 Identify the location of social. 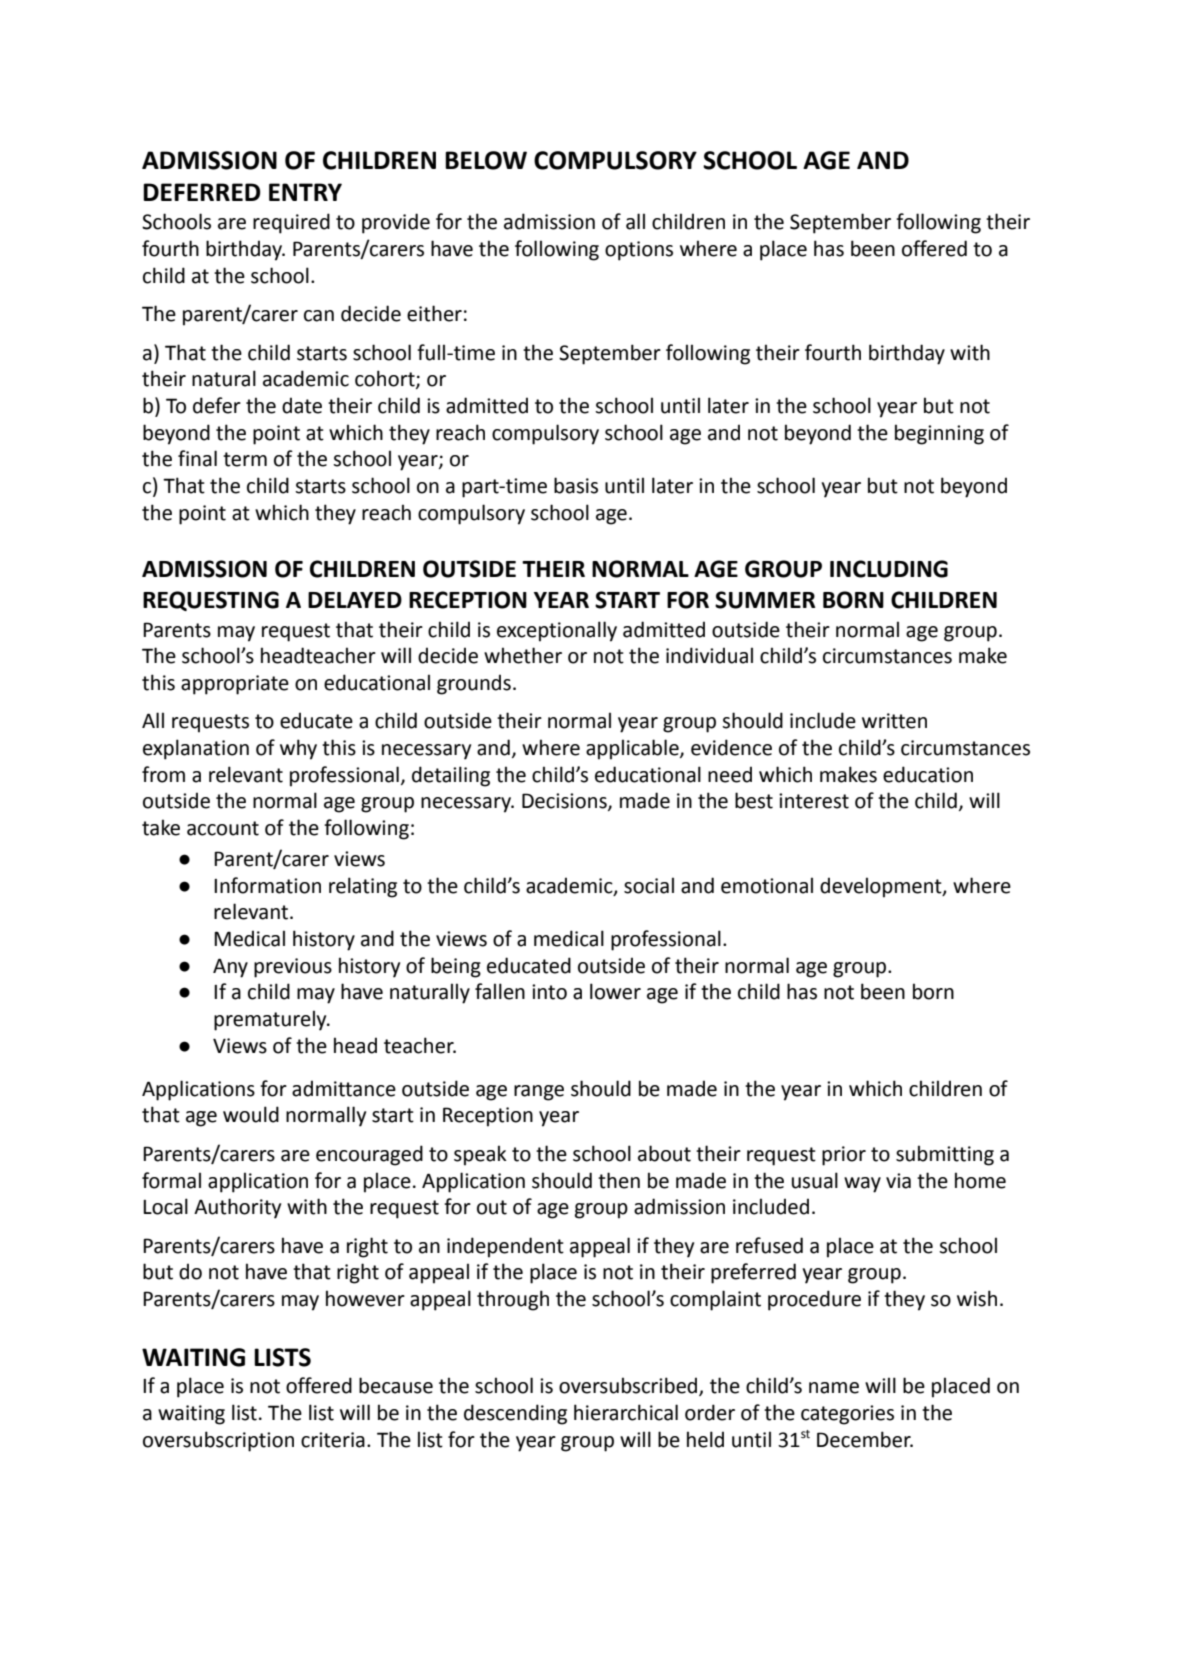
(649, 885).
